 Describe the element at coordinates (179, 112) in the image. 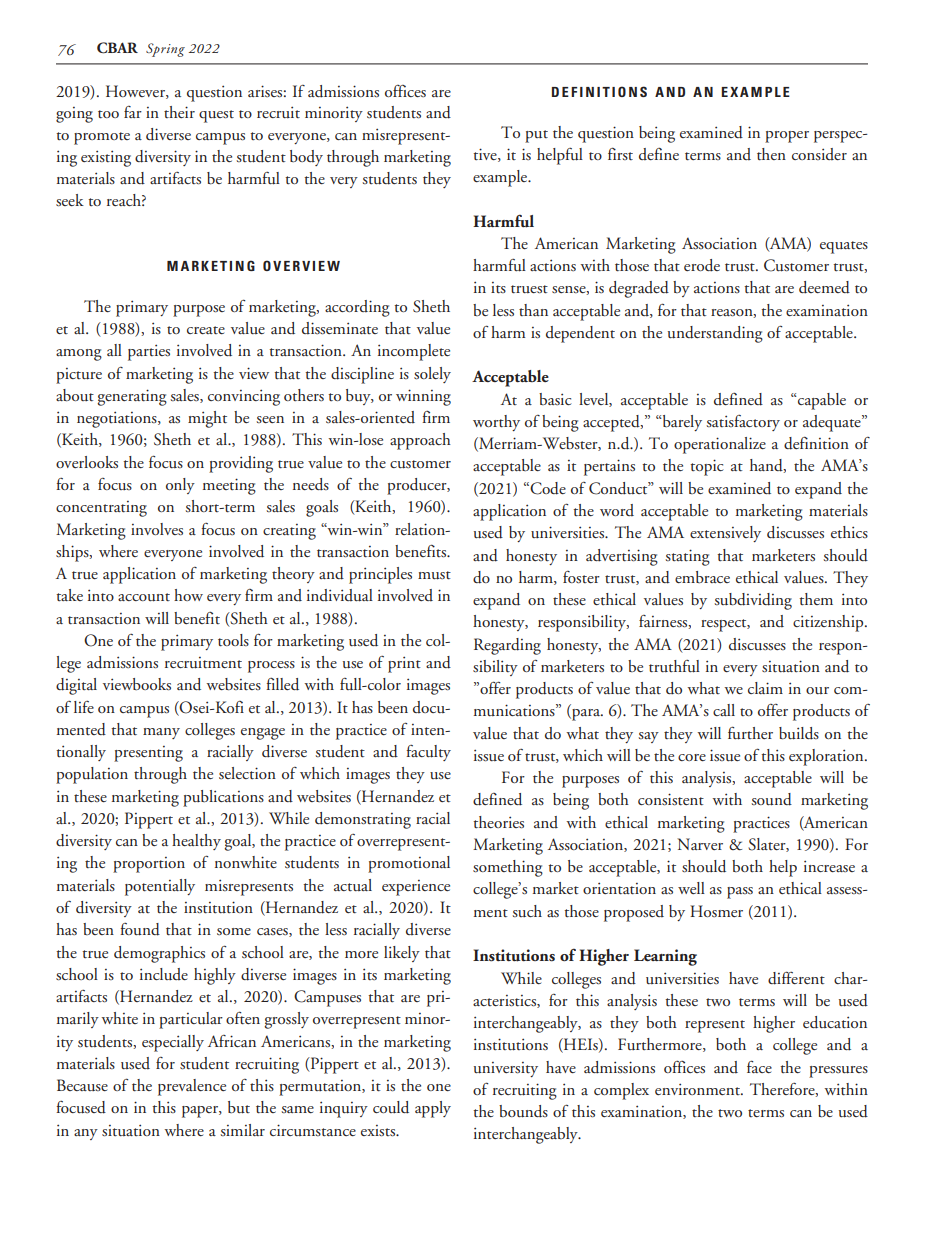

I see `their` at that location.
